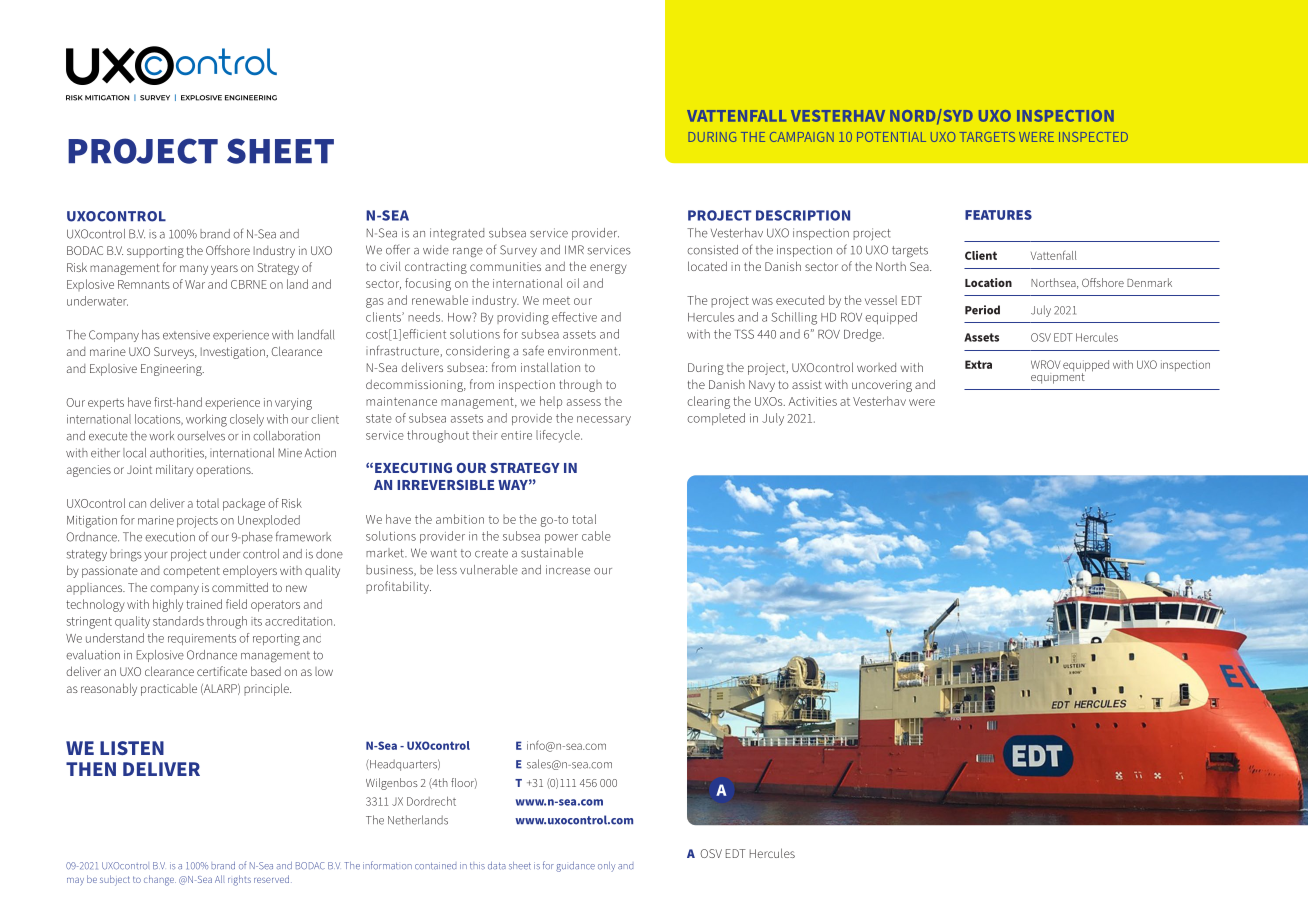  Describe the element at coordinates (813, 401) in the screenshot. I see `Activities` at that location.
